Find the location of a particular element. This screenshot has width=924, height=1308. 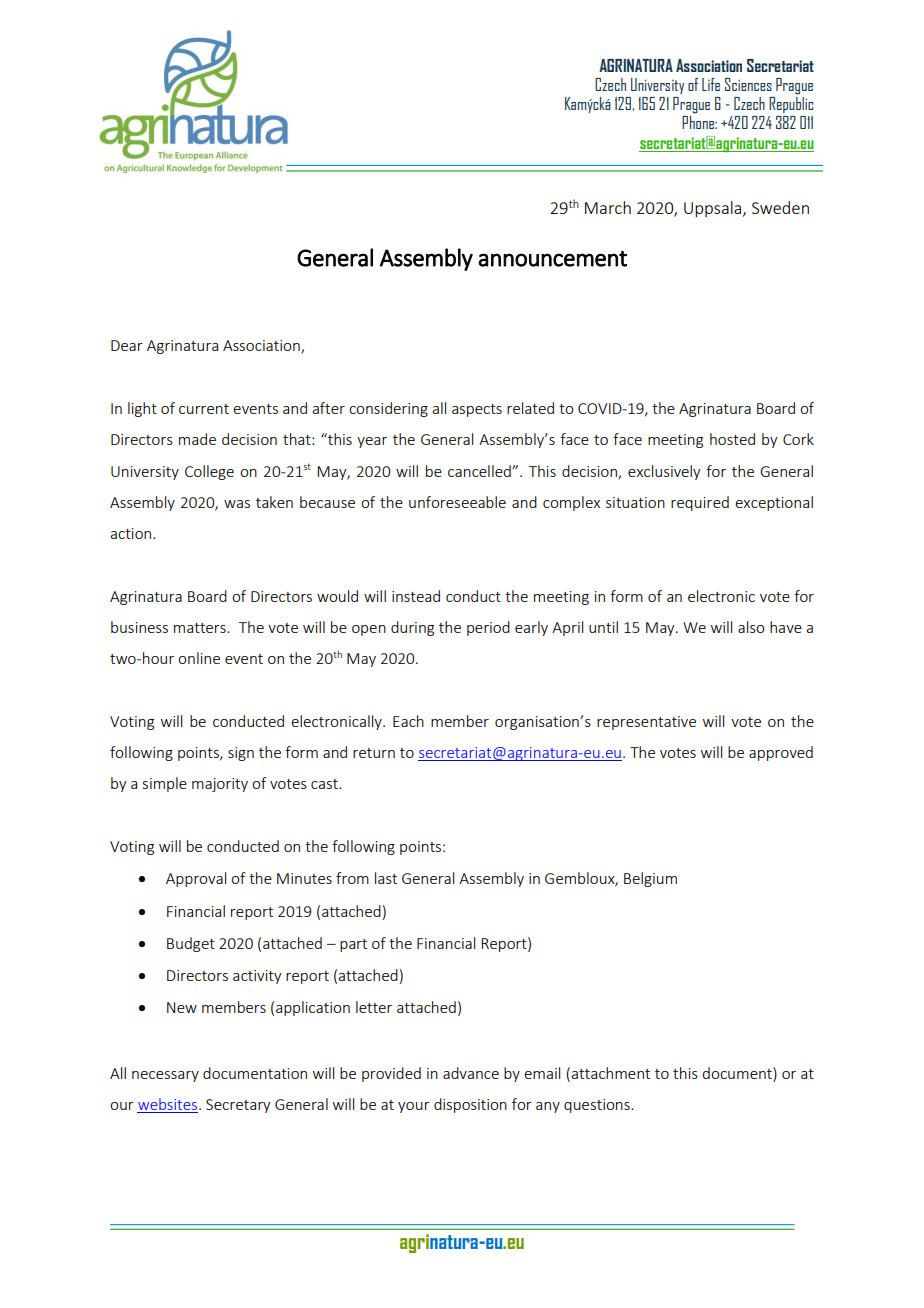

Life is located at coordinates (711, 84).
